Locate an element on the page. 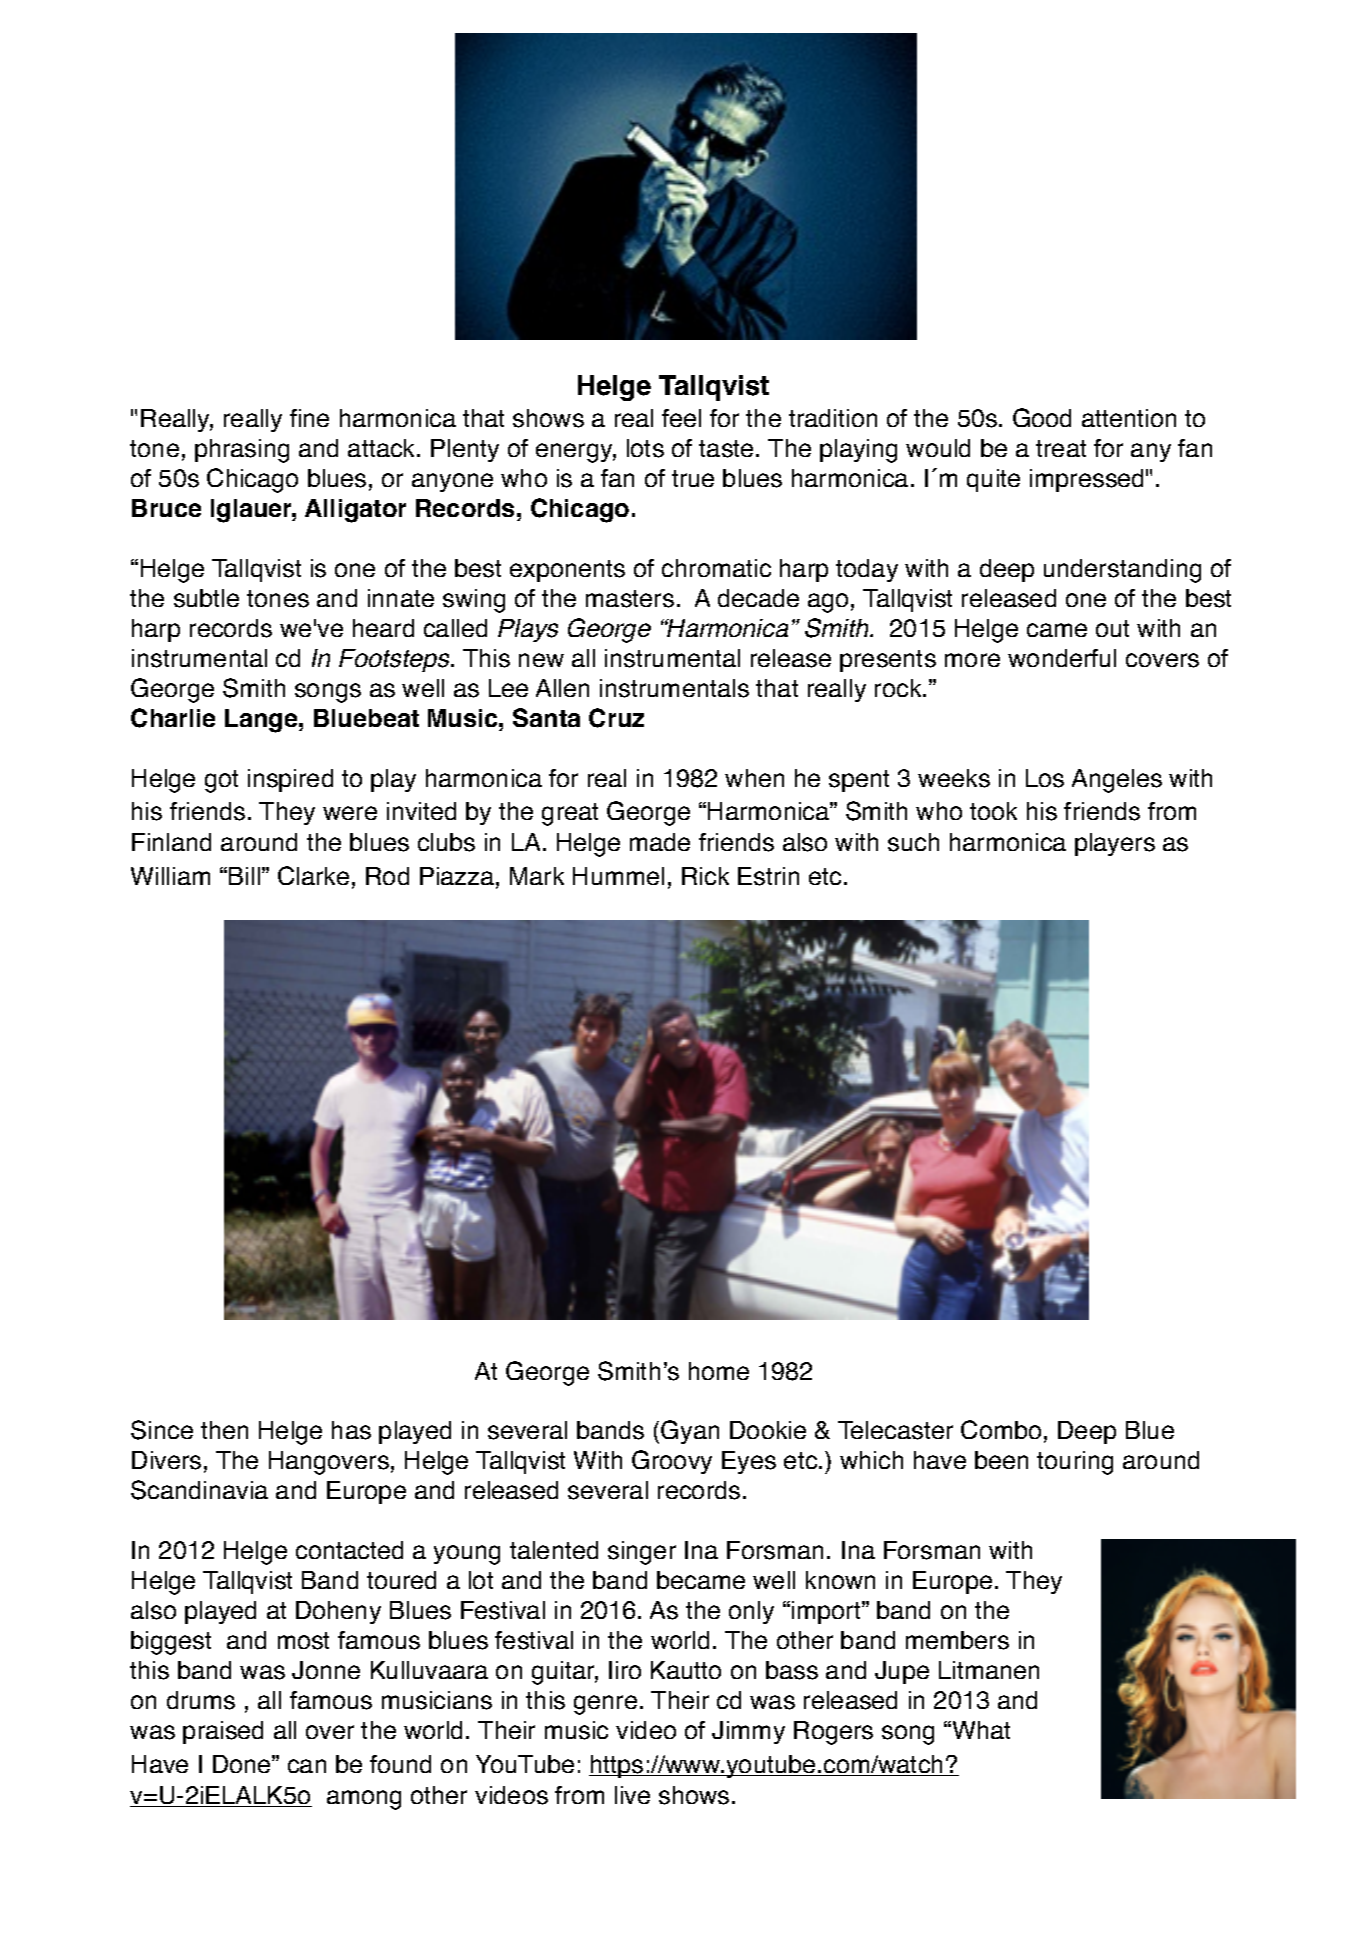 Image resolution: width=1372 pixels, height=1942 pixels. quite is located at coordinates (993, 480).
